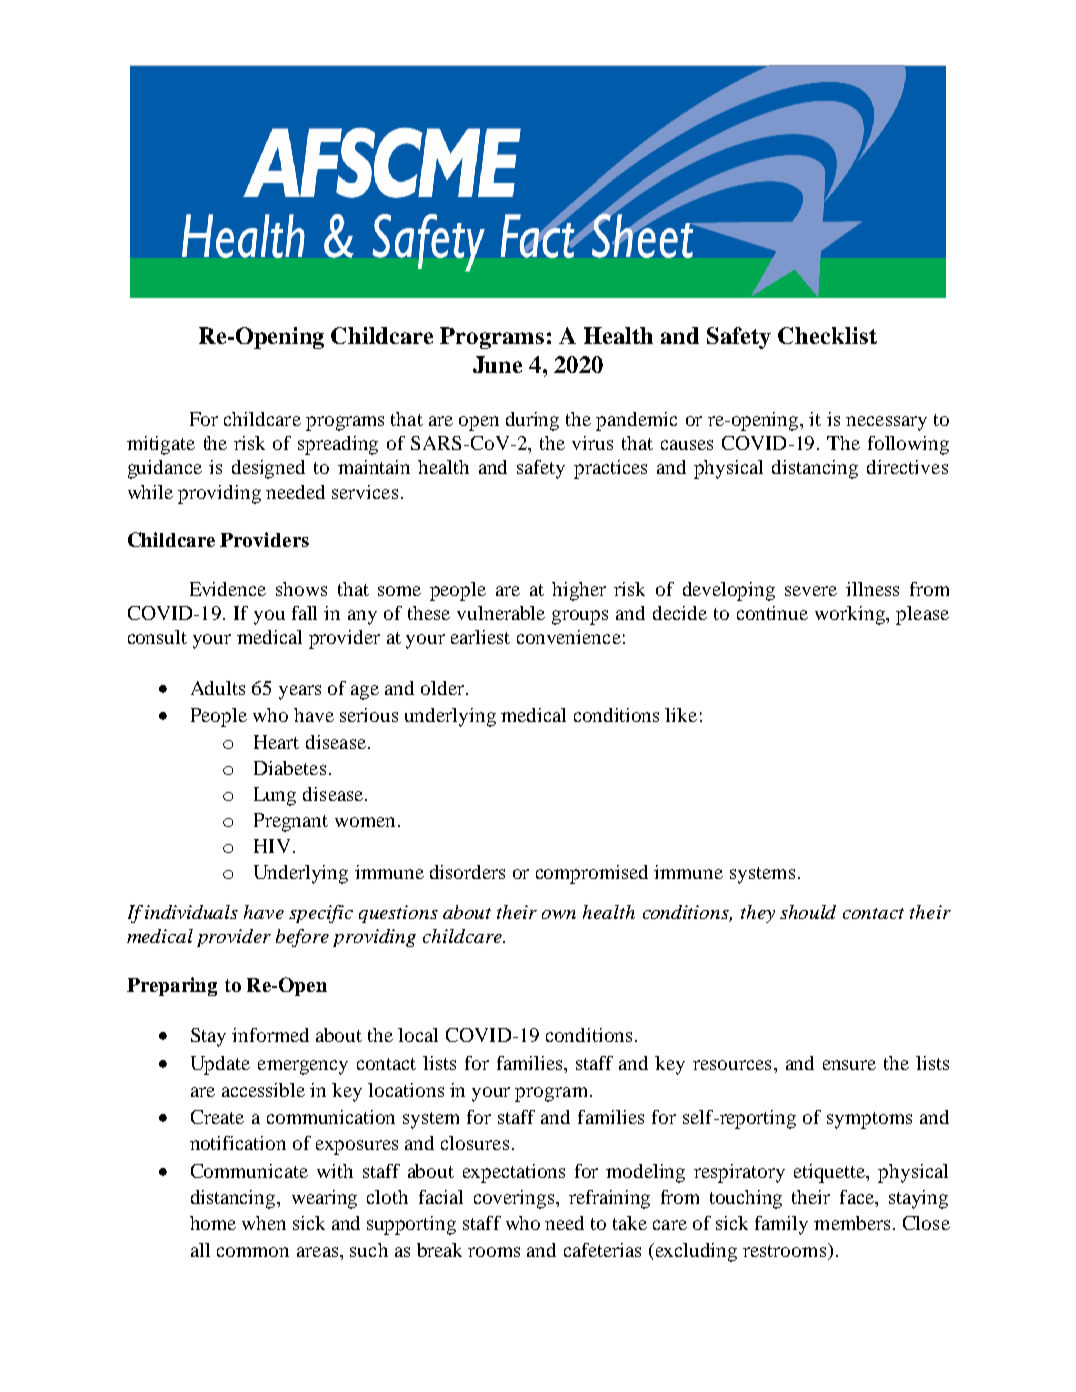 The image size is (1076, 1392). What do you see at coordinates (270, 1035) in the screenshot?
I see `informed` at bounding box center [270, 1035].
